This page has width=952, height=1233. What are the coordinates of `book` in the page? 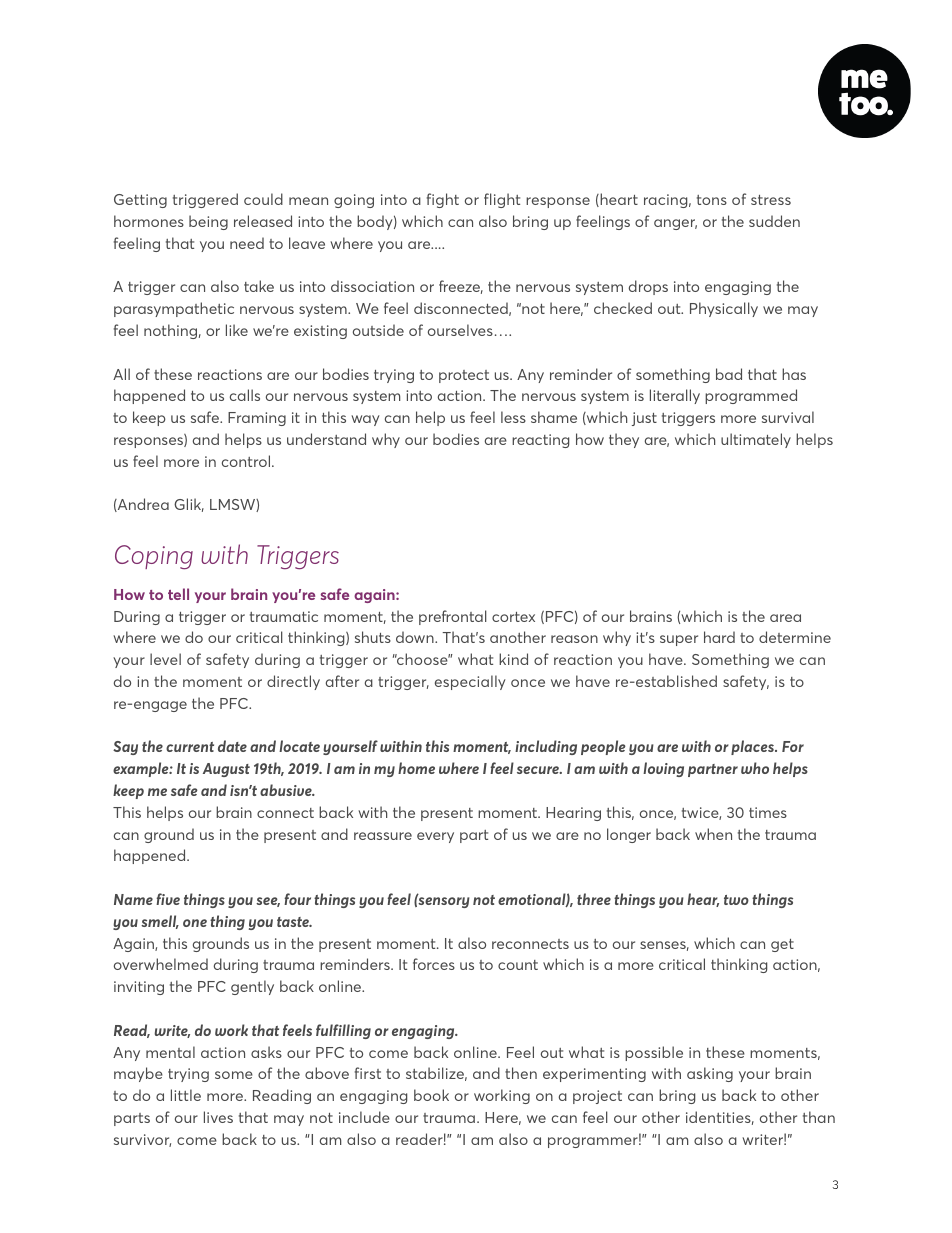 It's located at (431, 1095).
